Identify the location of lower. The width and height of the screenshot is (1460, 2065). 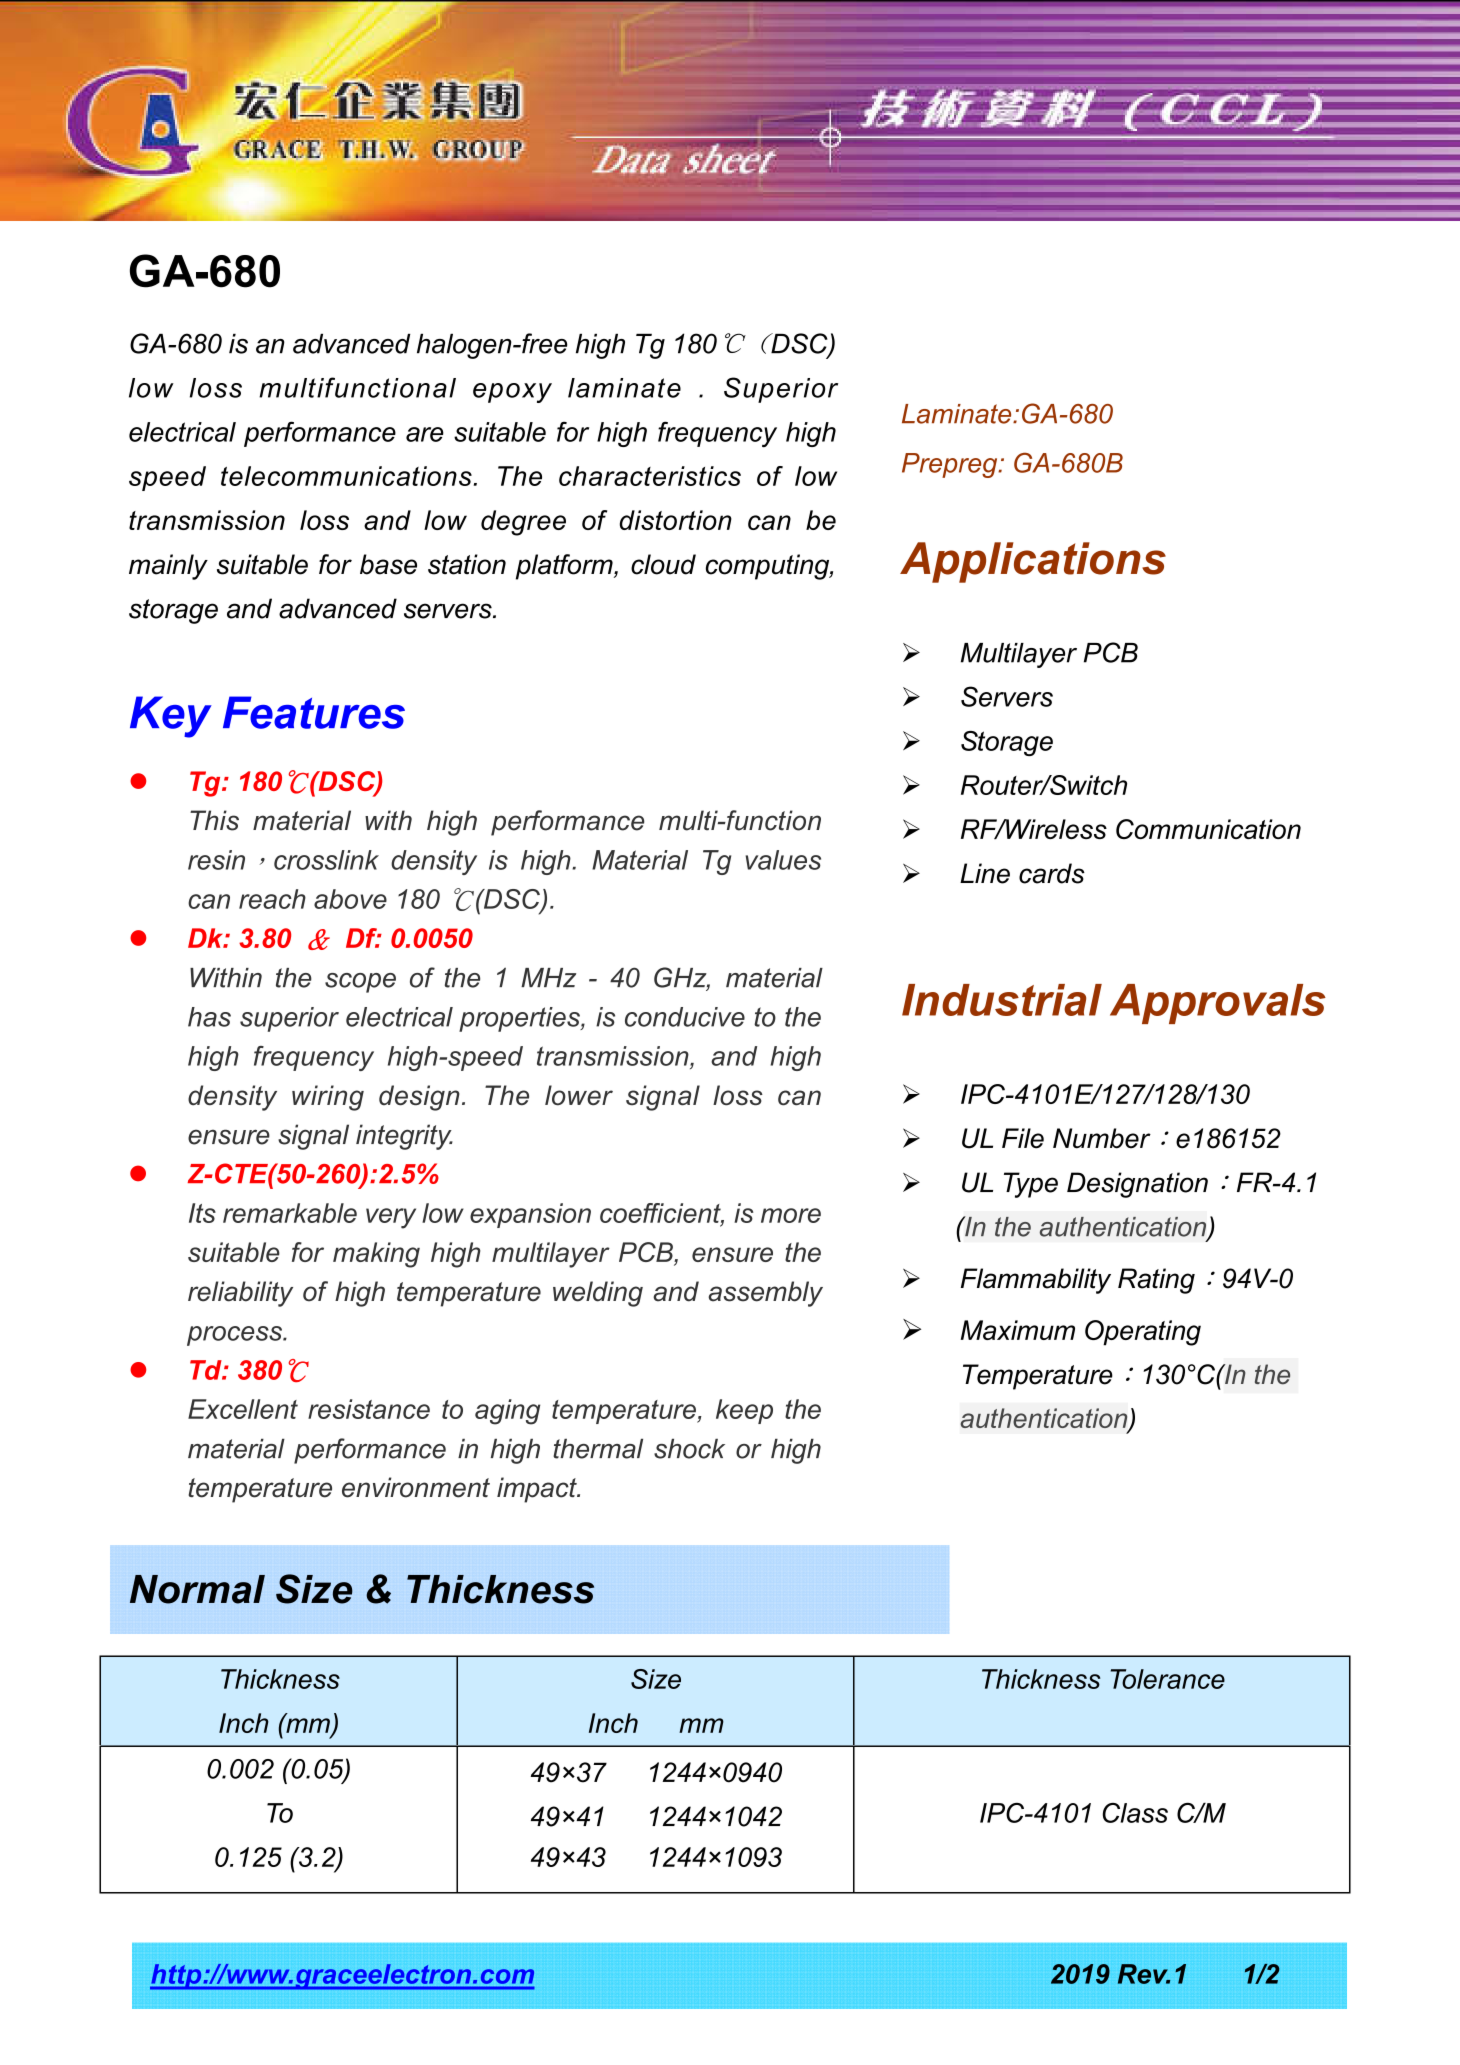
(579, 1095).
